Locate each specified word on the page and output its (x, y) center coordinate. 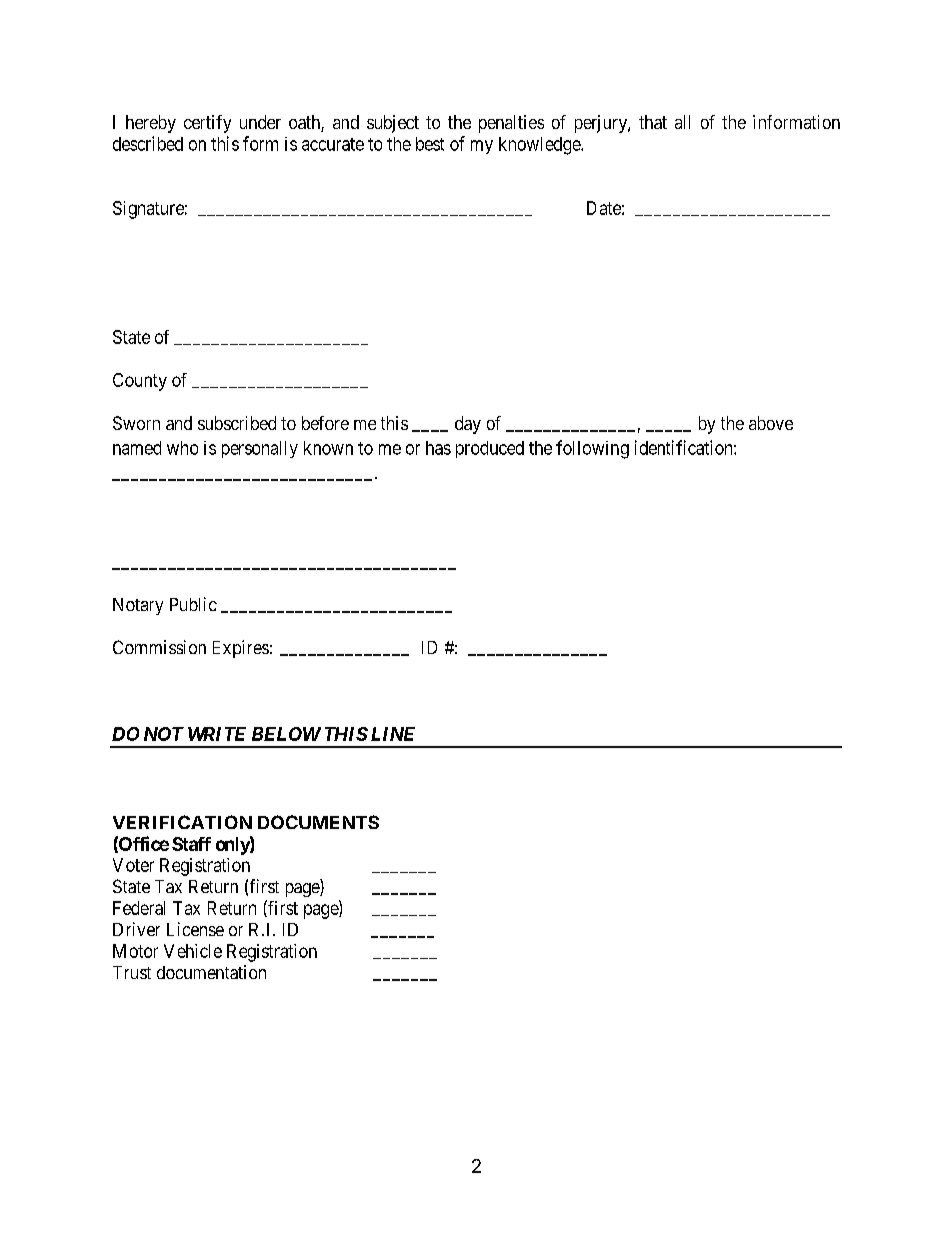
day (468, 425)
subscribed (237, 423)
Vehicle (193, 951)
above (771, 423)
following (592, 449)
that (653, 122)
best (430, 144)
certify (207, 124)
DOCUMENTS (318, 822)
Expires (241, 649)
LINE (393, 734)
